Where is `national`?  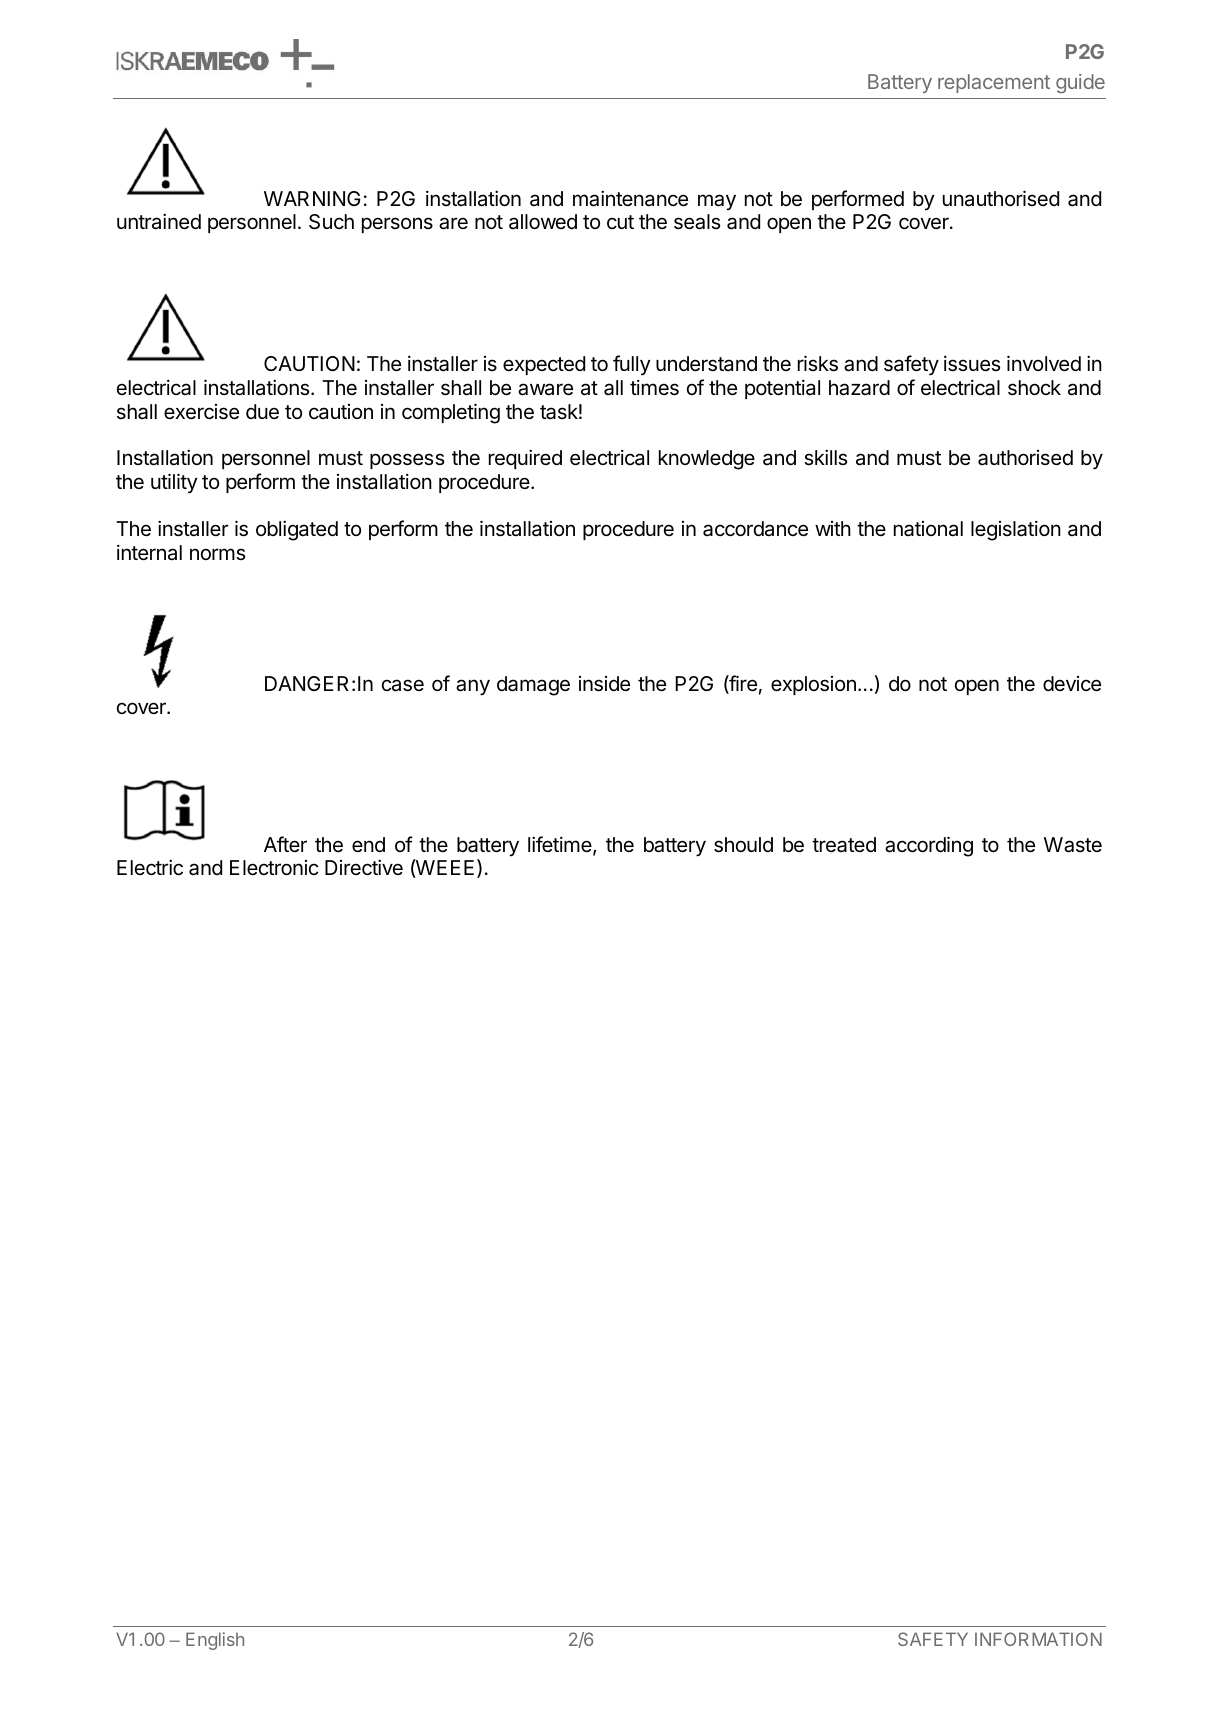 national is located at coordinates (928, 529).
